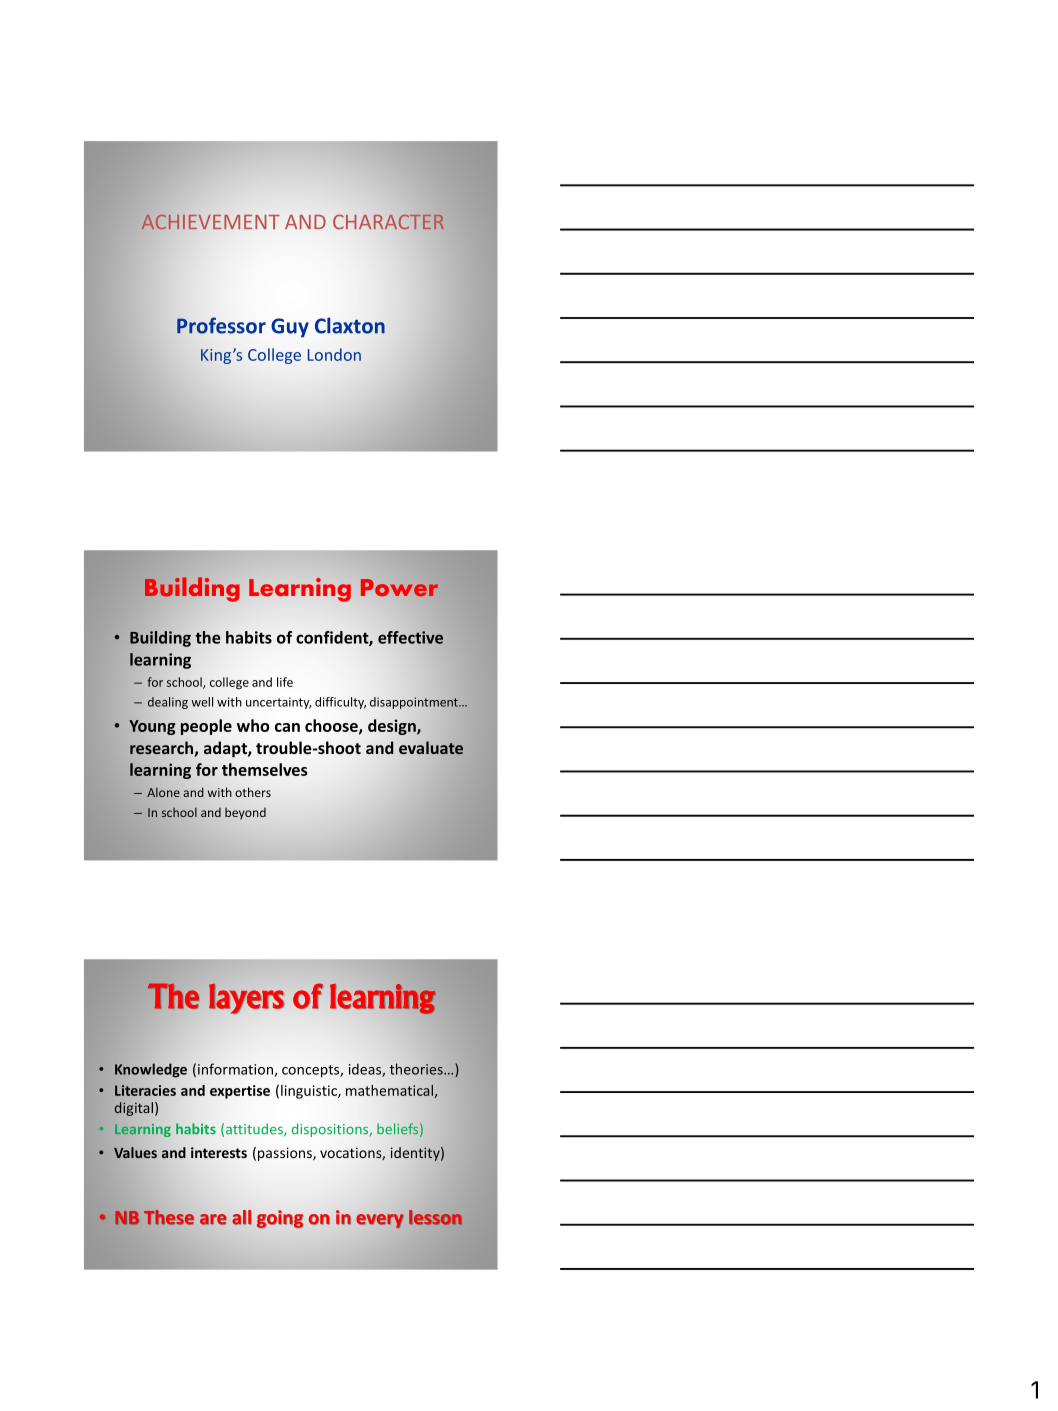 The height and width of the screenshot is (1411, 1058). Describe the element at coordinates (290, 328) in the screenshot. I see `Guy` at that location.
